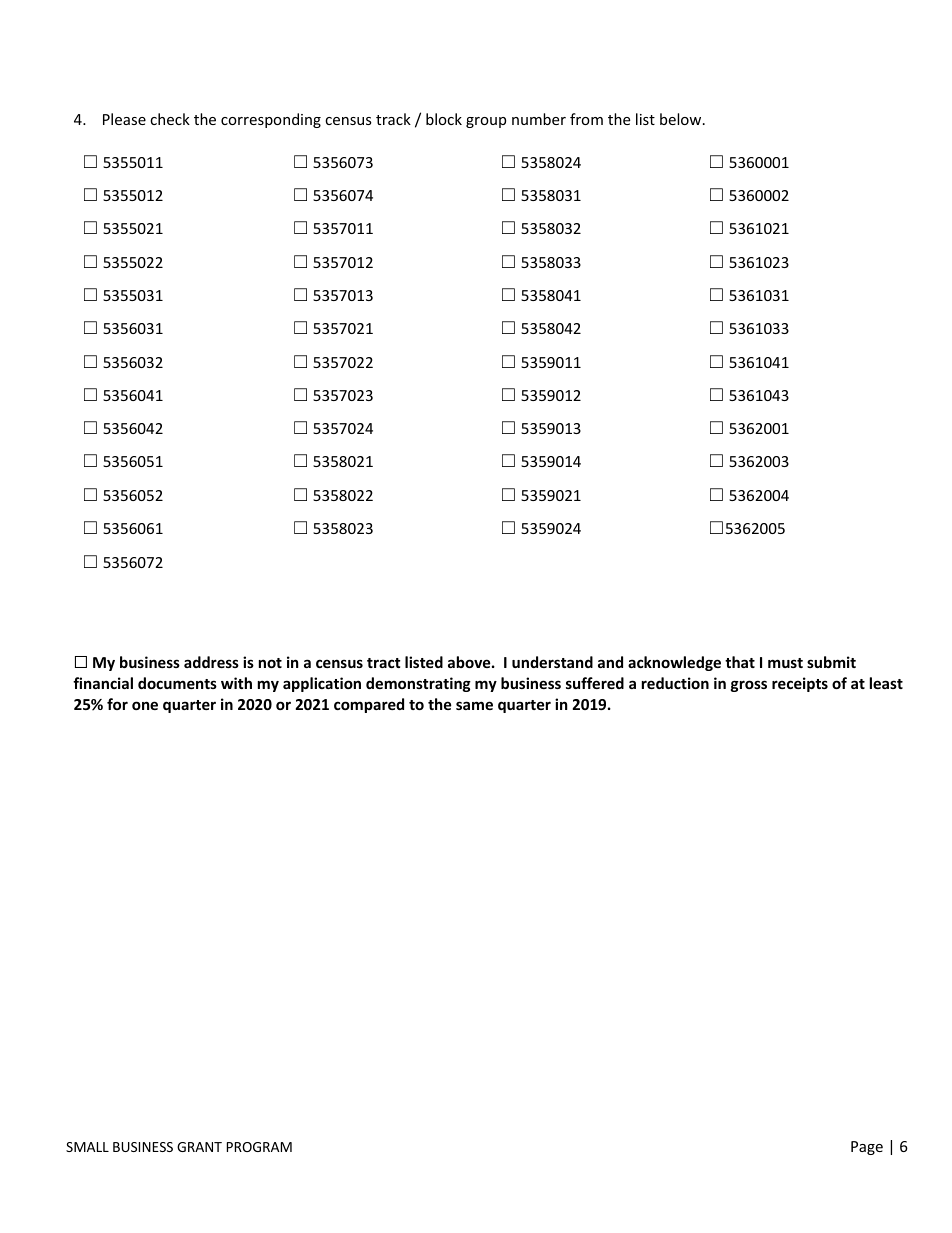  Describe the element at coordinates (259, 1147) in the image. I see `PROGRAM` at that location.
